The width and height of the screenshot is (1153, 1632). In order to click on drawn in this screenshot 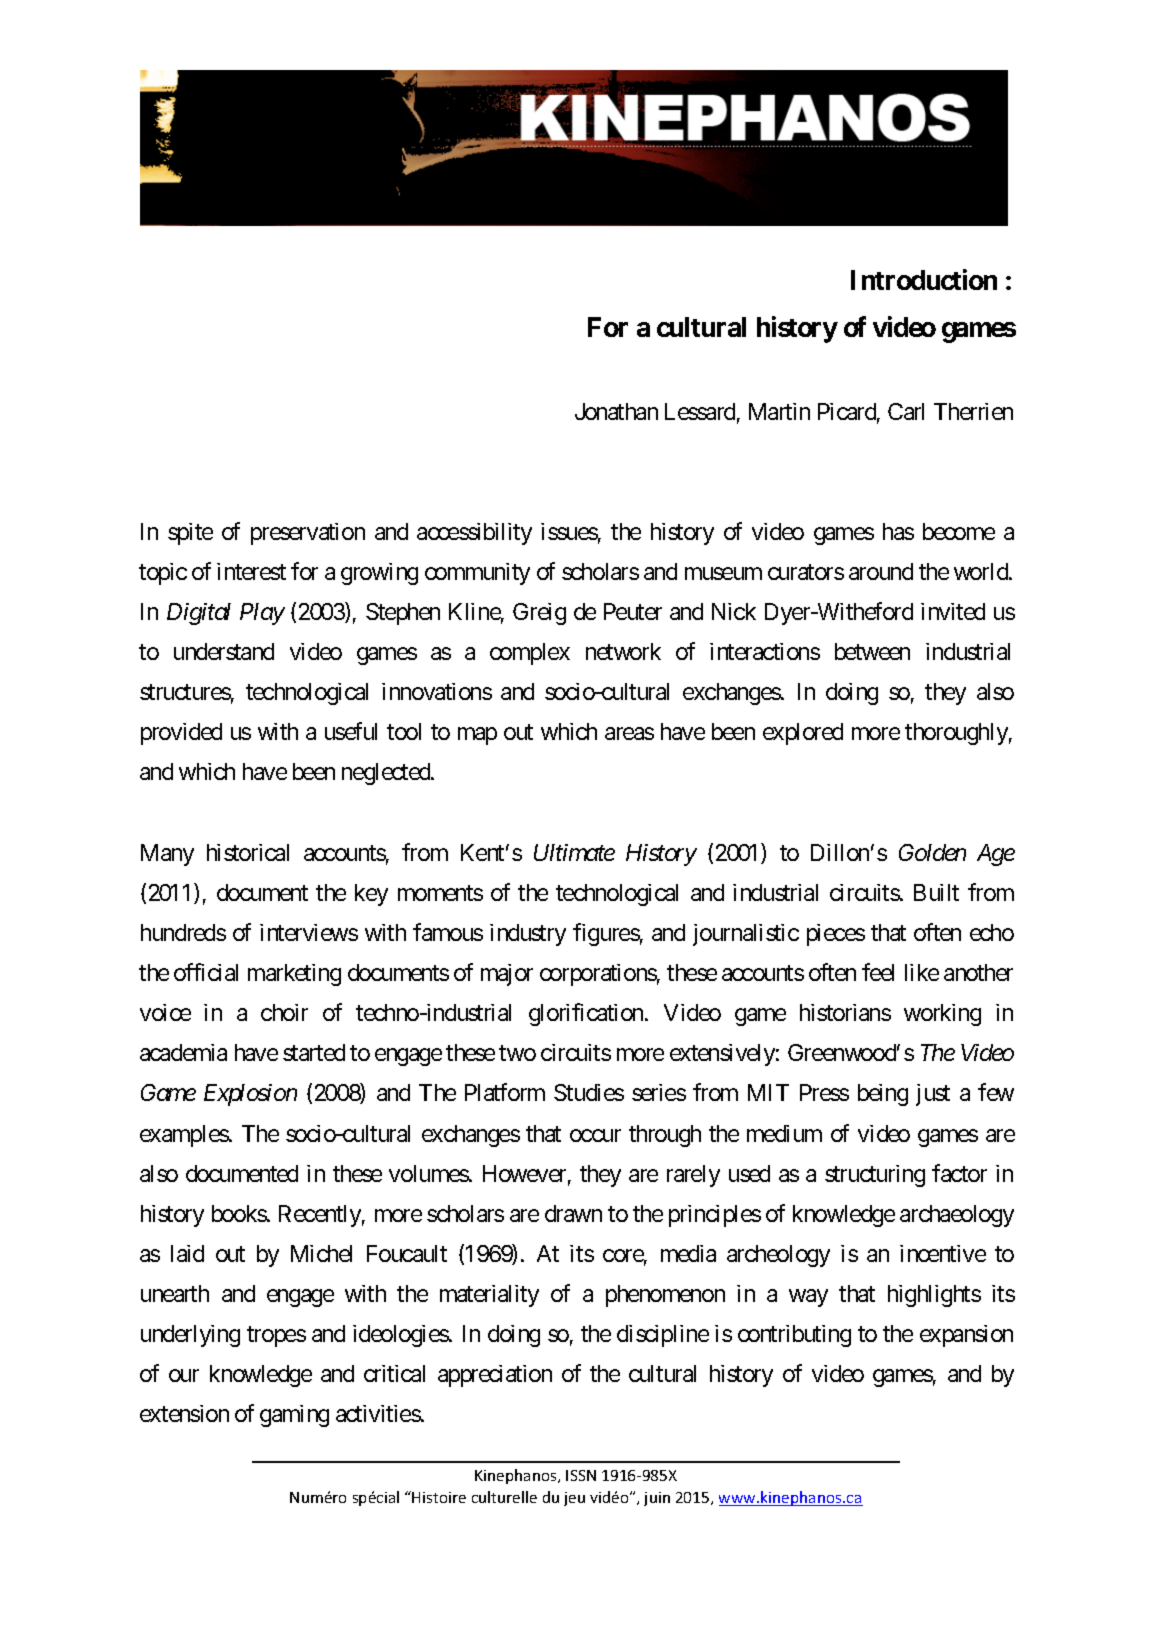, I will do `click(573, 1213)`.
